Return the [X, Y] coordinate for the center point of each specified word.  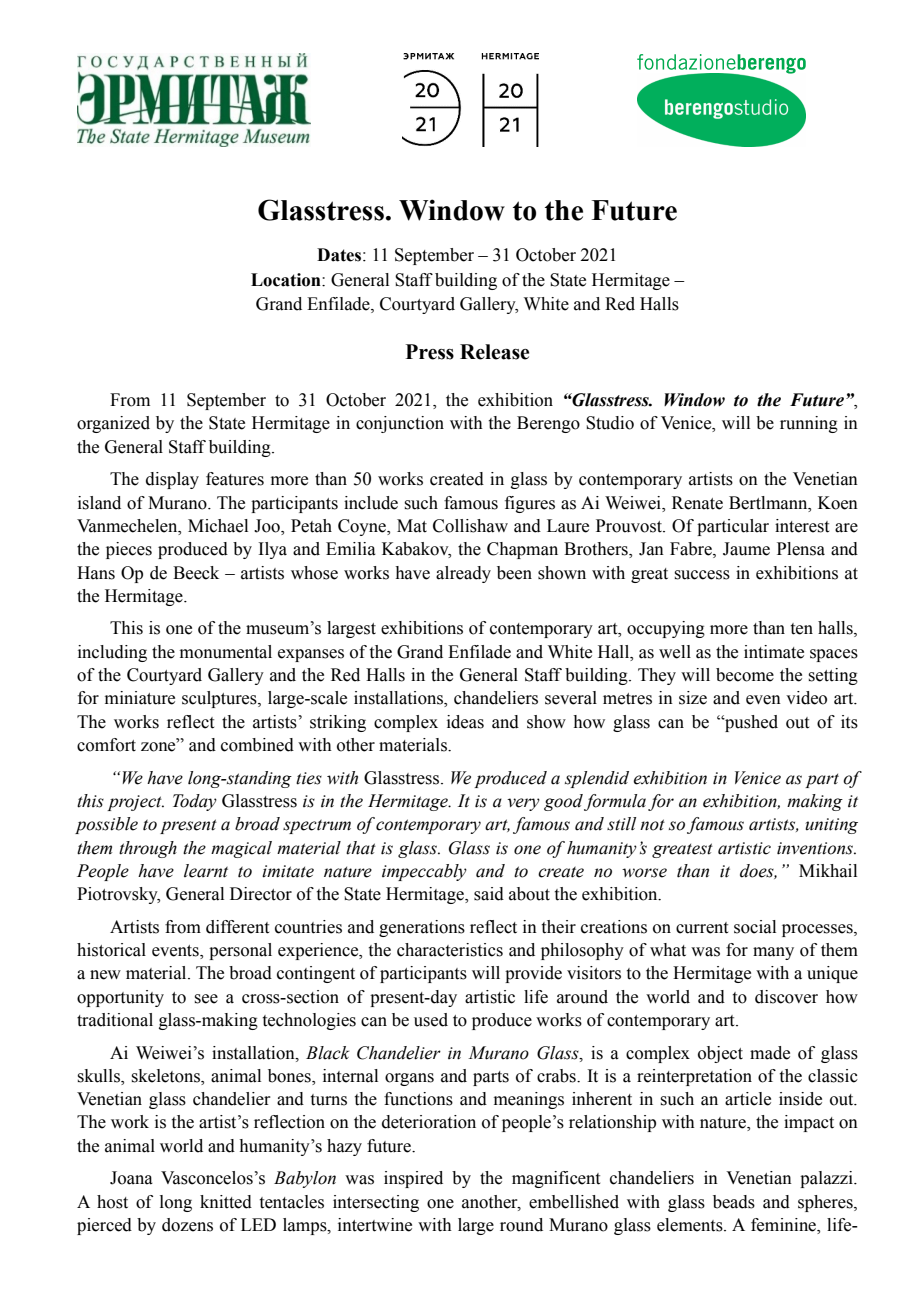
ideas [465, 722]
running [809, 424]
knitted [226, 1202]
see [206, 999]
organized [113, 424]
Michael [218, 526]
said [489, 894]
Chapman [522, 550]
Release [494, 352]
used [431, 1020]
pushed [750, 723]
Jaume [746, 549]
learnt [206, 871]
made [770, 1053]
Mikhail [828, 871]
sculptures [220, 699]
